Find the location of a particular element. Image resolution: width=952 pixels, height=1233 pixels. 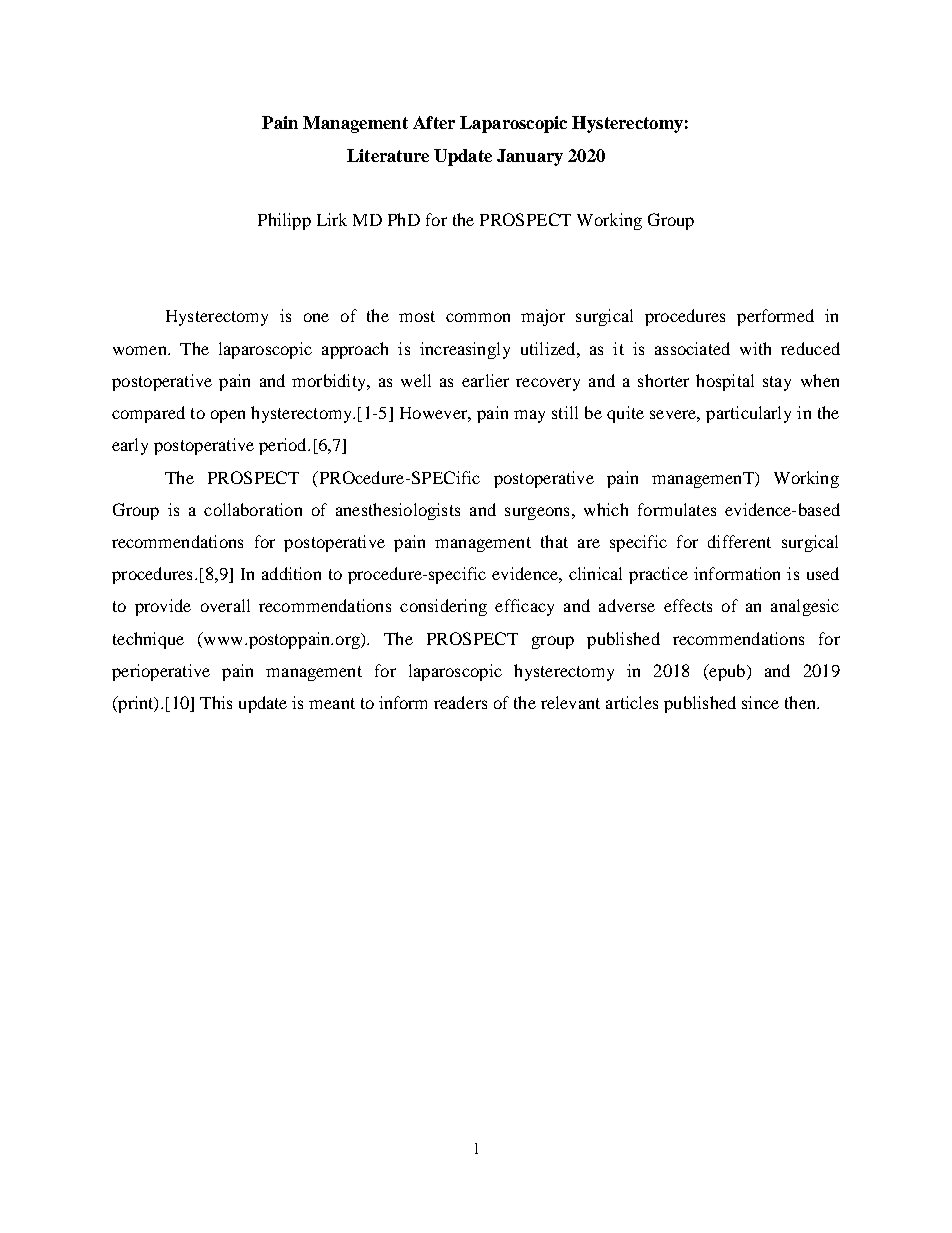

women is located at coordinates (141, 350).
